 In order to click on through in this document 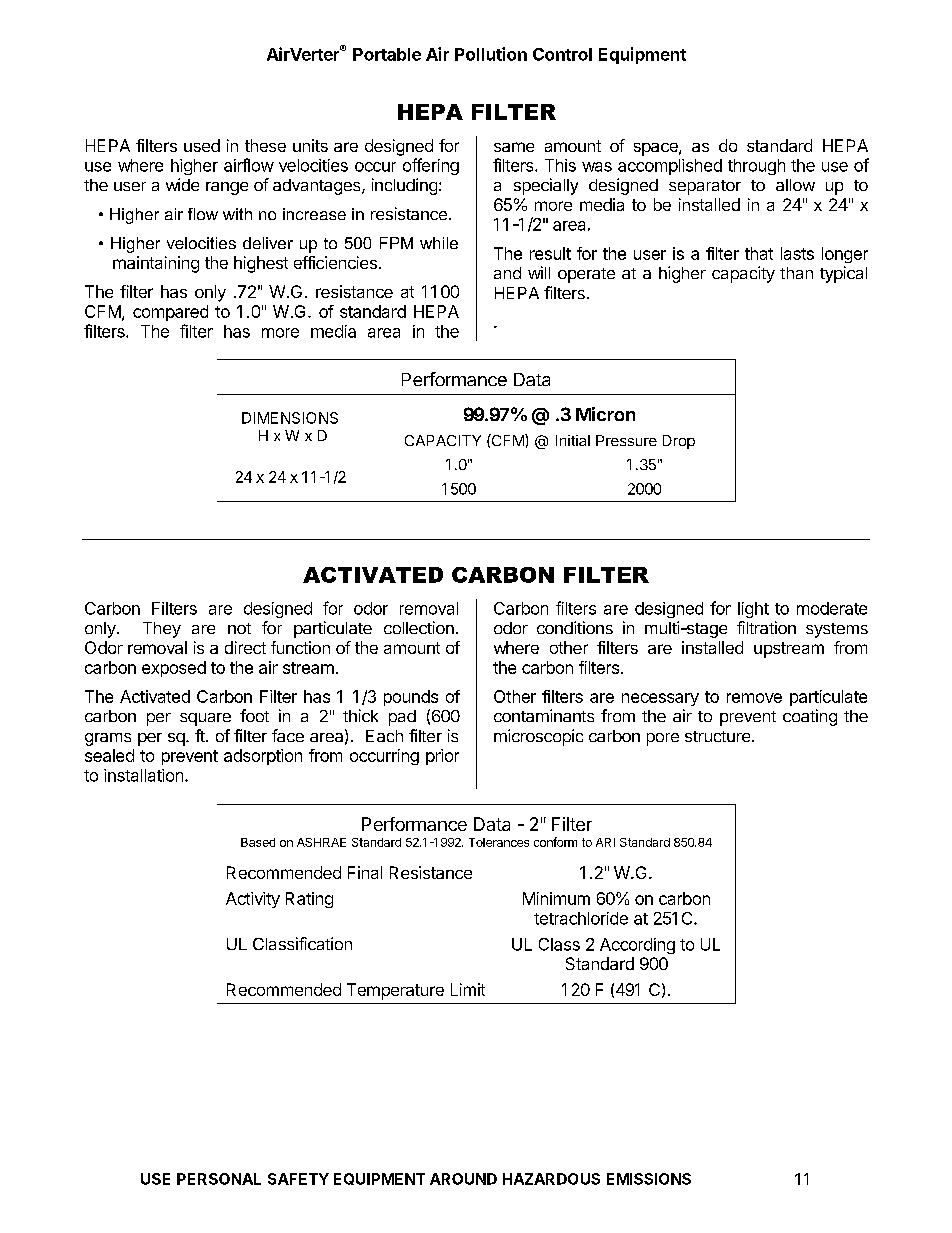, I will do `click(756, 167)`.
